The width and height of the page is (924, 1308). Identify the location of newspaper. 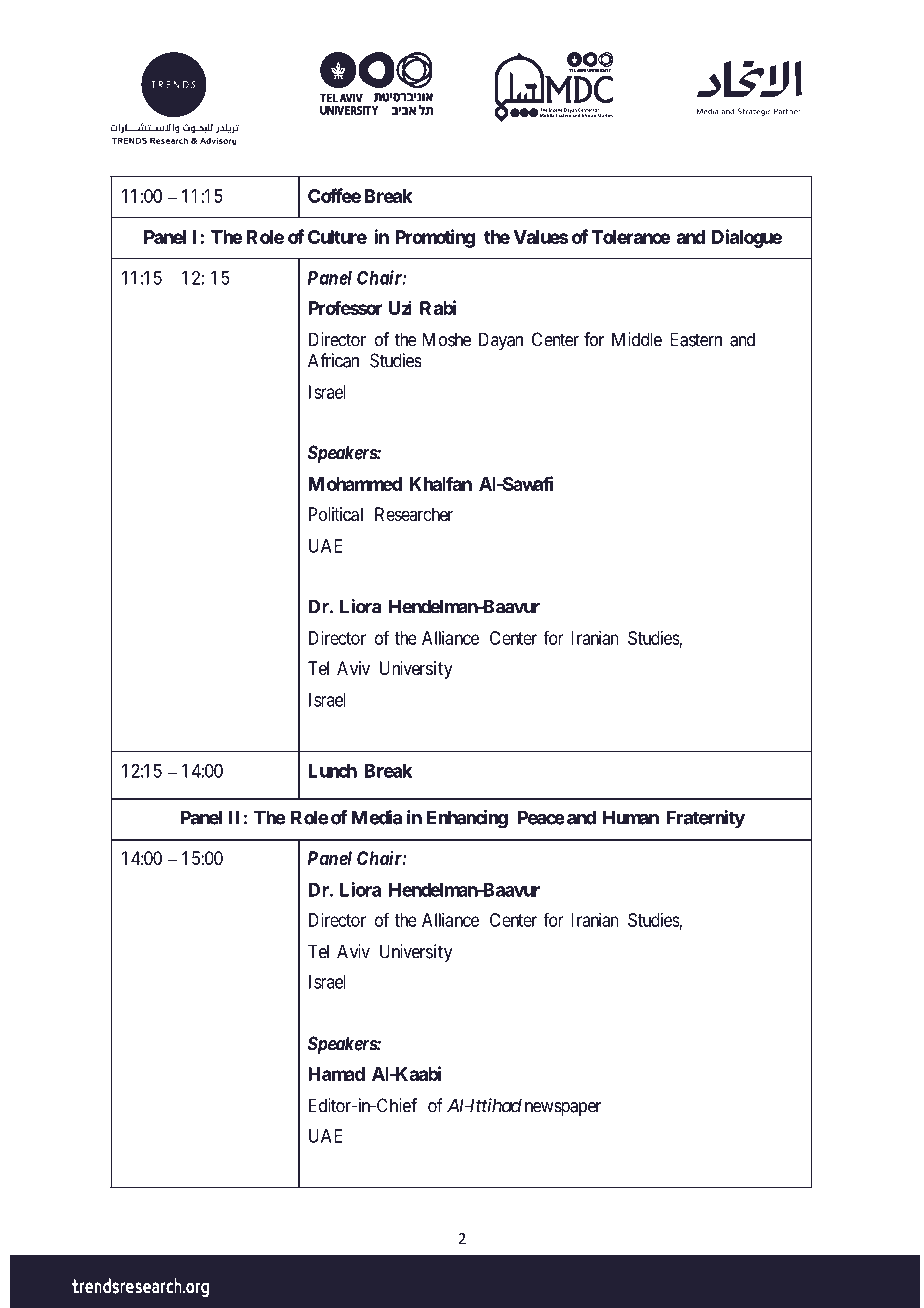
(563, 1109).
